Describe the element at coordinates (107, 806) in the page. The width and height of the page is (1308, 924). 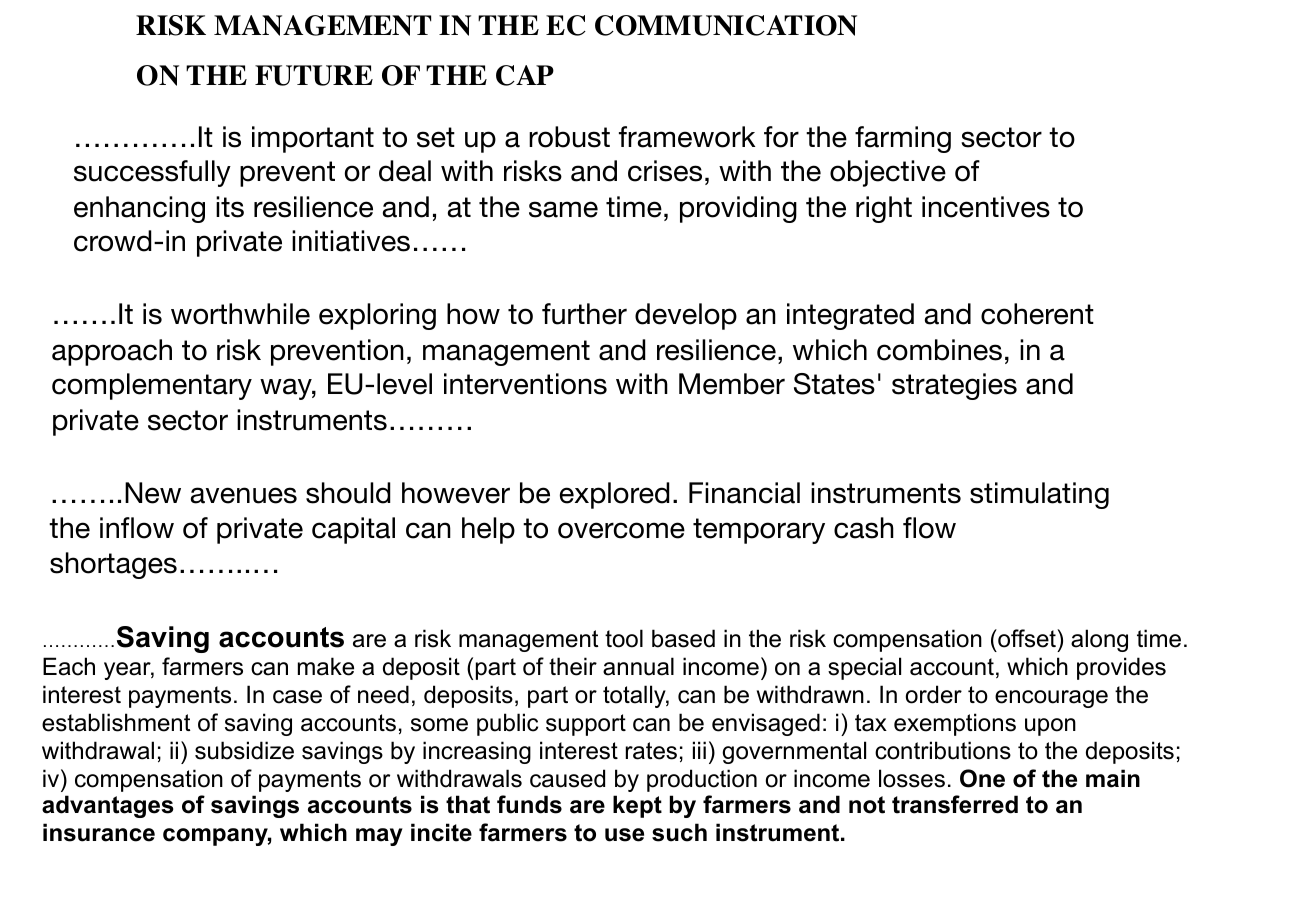
I see `advantages` at that location.
